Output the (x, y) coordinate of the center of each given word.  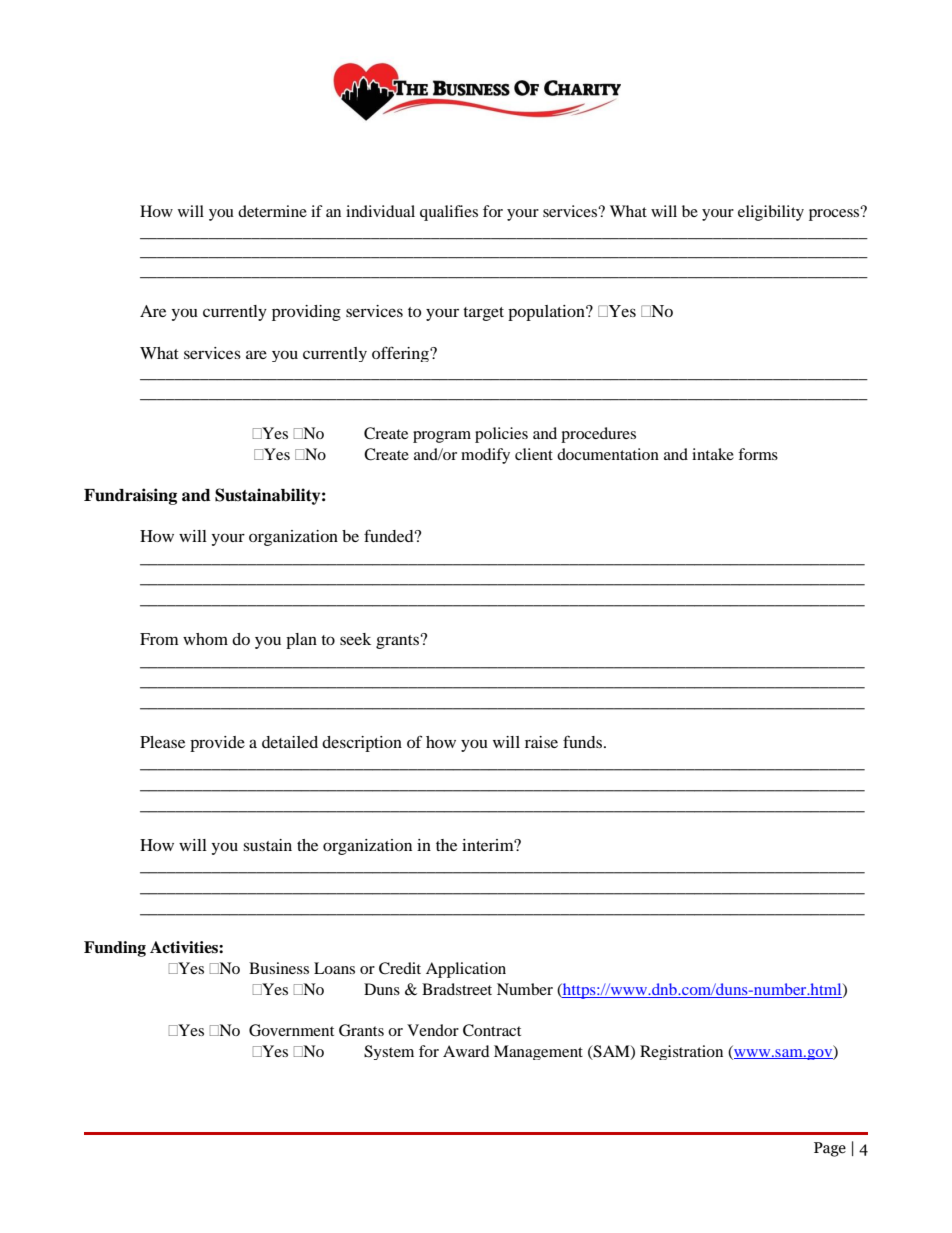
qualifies (449, 213)
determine (272, 211)
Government (291, 1030)
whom (205, 639)
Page (830, 1149)
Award (466, 1051)
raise (541, 742)
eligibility (771, 213)
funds (584, 741)
